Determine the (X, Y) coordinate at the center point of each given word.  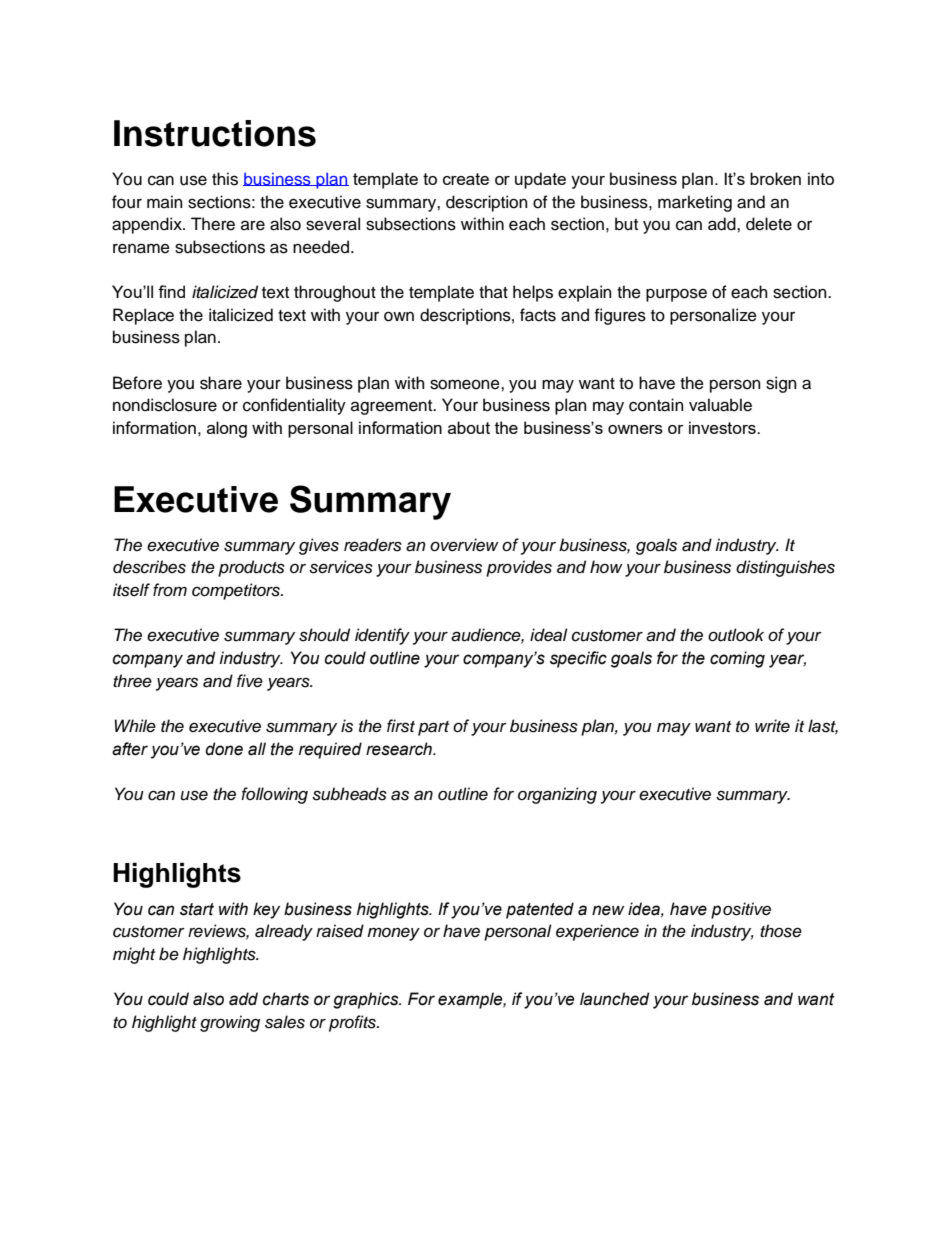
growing (230, 1023)
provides (519, 568)
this (225, 179)
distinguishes (785, 568)
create (466, 179)
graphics (367, 1000)
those (781, 931)
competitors (237, 591)
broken (775, 178)
